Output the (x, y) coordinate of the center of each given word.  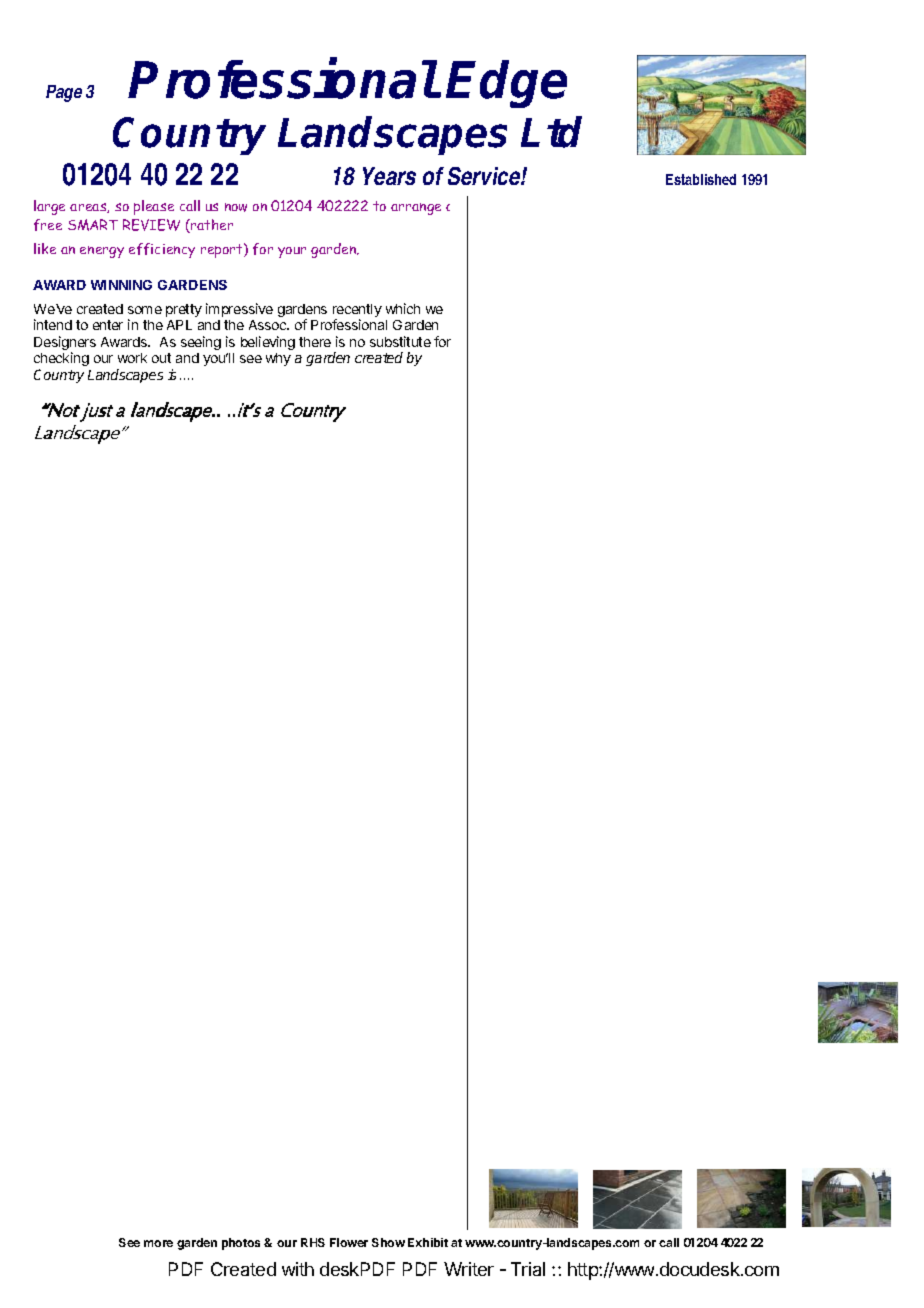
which (403, 308)
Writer (469, 1269)
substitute (400, 341)
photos (241, 1244)
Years (389, 176)
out (161, 358)
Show (388, 1242)
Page (64, 93)
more (158, 1243)
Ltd (551, 132)
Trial (528, 1269)
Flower (349, 1242)
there (315, 342)
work (132, 358)
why (278, 359)
